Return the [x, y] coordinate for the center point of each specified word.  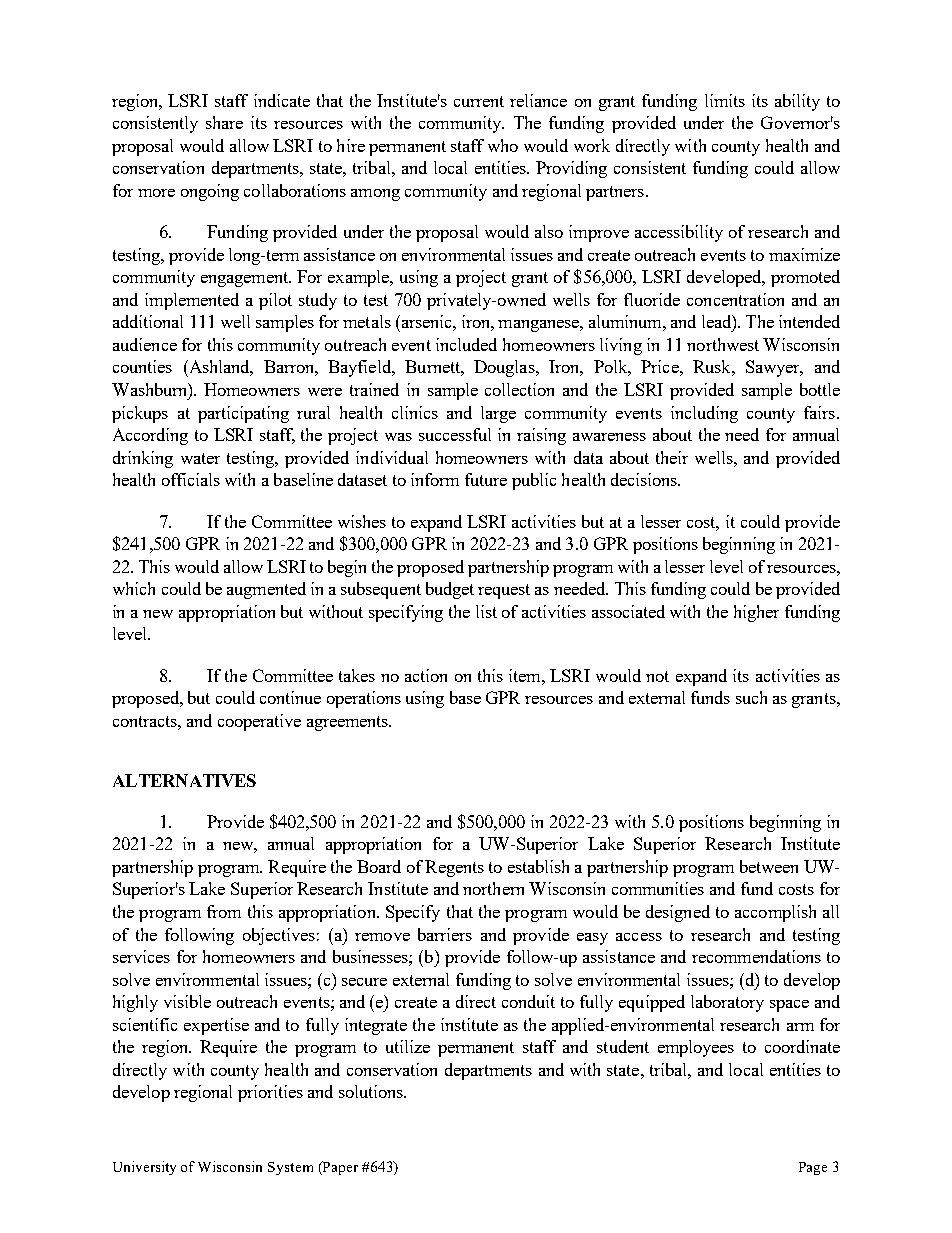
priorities [270, 1093]
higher [756, 613]
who [503, 145]
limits [725, 100]
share [224, 122]
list [486, 611]
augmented [266, 590]
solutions [372, 1091]
